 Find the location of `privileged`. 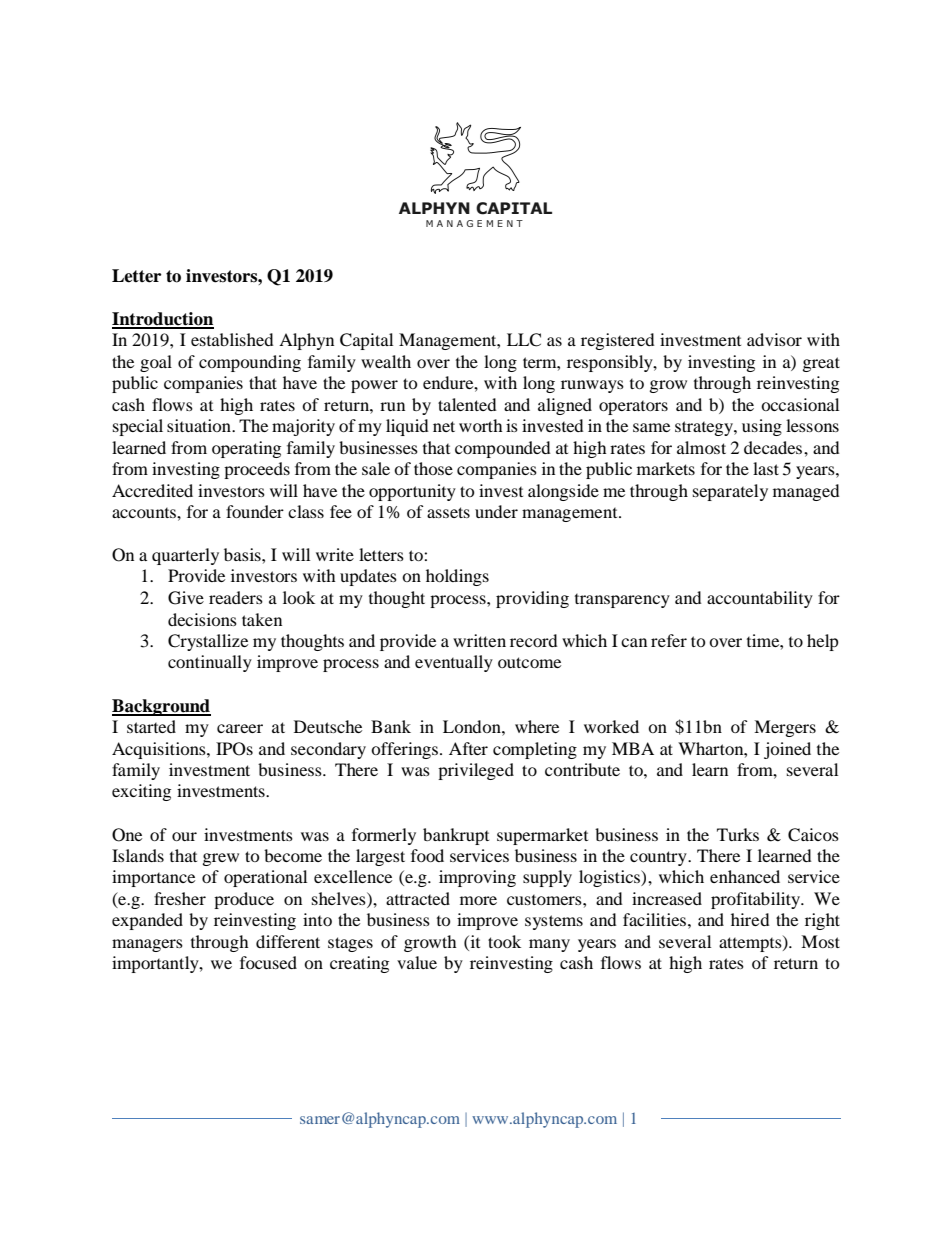

privileged is located at coordinates (476, 771).
